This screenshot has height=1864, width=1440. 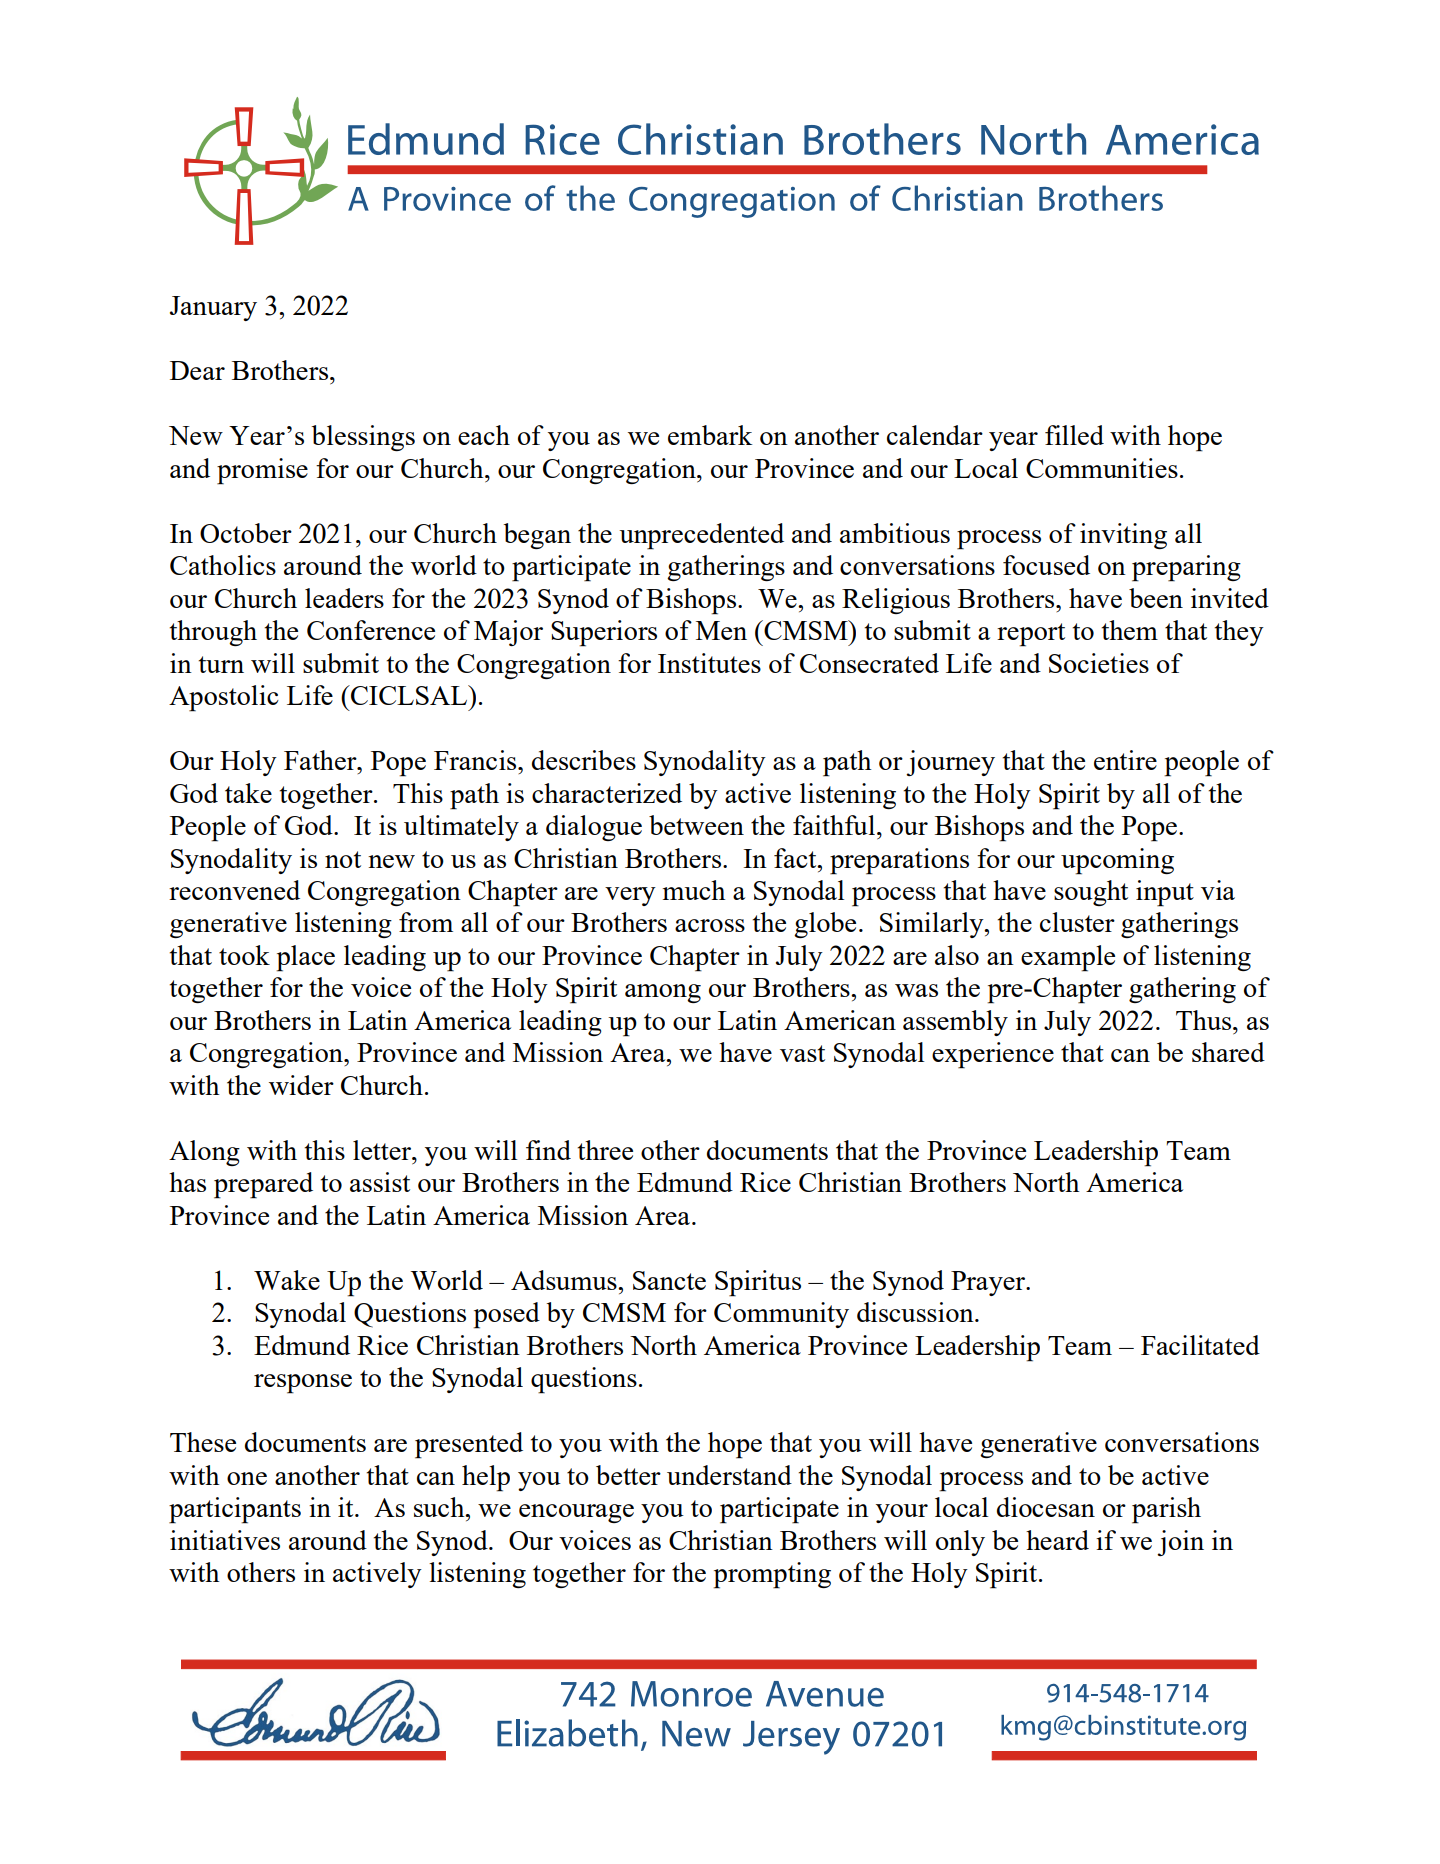 What do you see at coordinates (213, 308) in the screenshot?
I see `January` at bounding box center [213, 308].
